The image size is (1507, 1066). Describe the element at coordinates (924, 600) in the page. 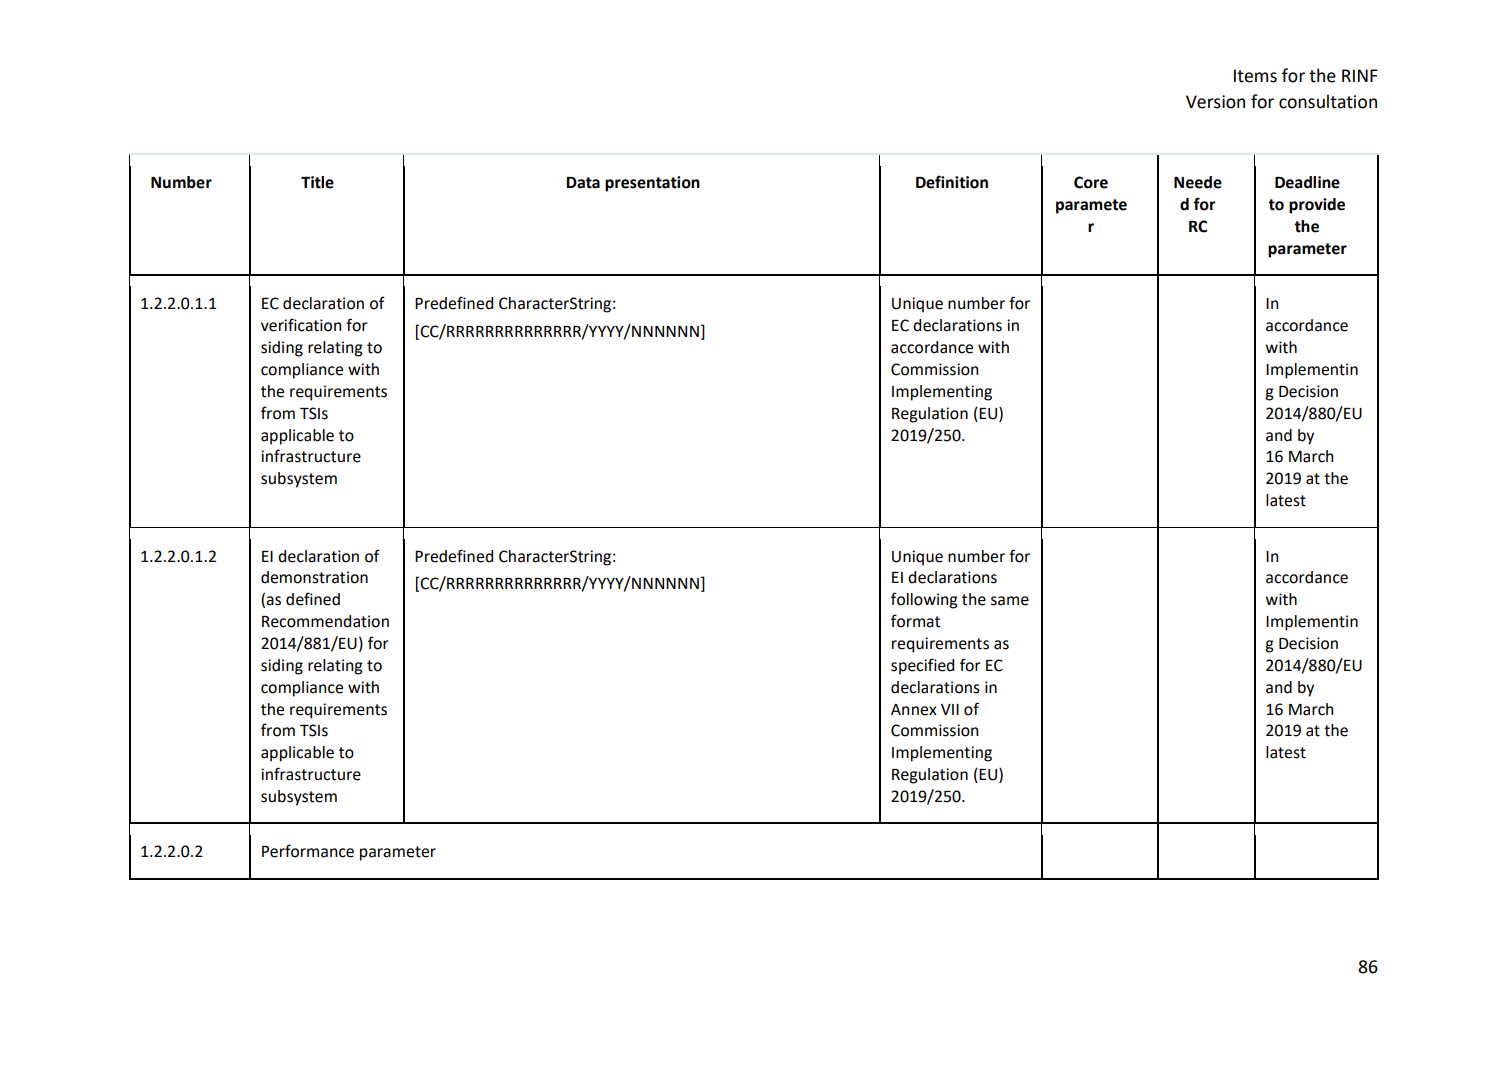

I see `following` at that location.
